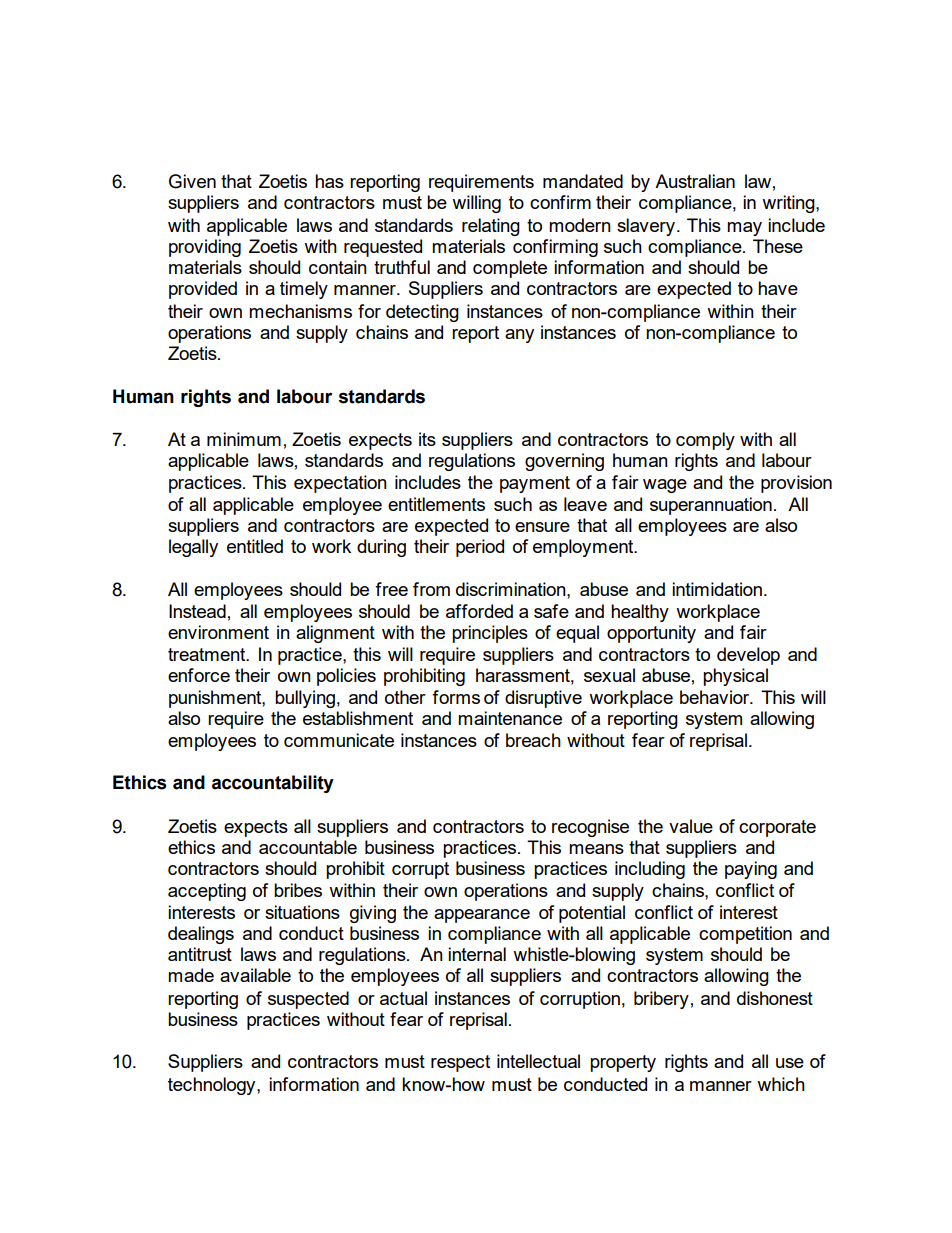 This screenshot has height=1233, width=952. What do you see at coordinates (308, 847) in the screenshot?
I see `accountable` at bounding box center [308, 847].
